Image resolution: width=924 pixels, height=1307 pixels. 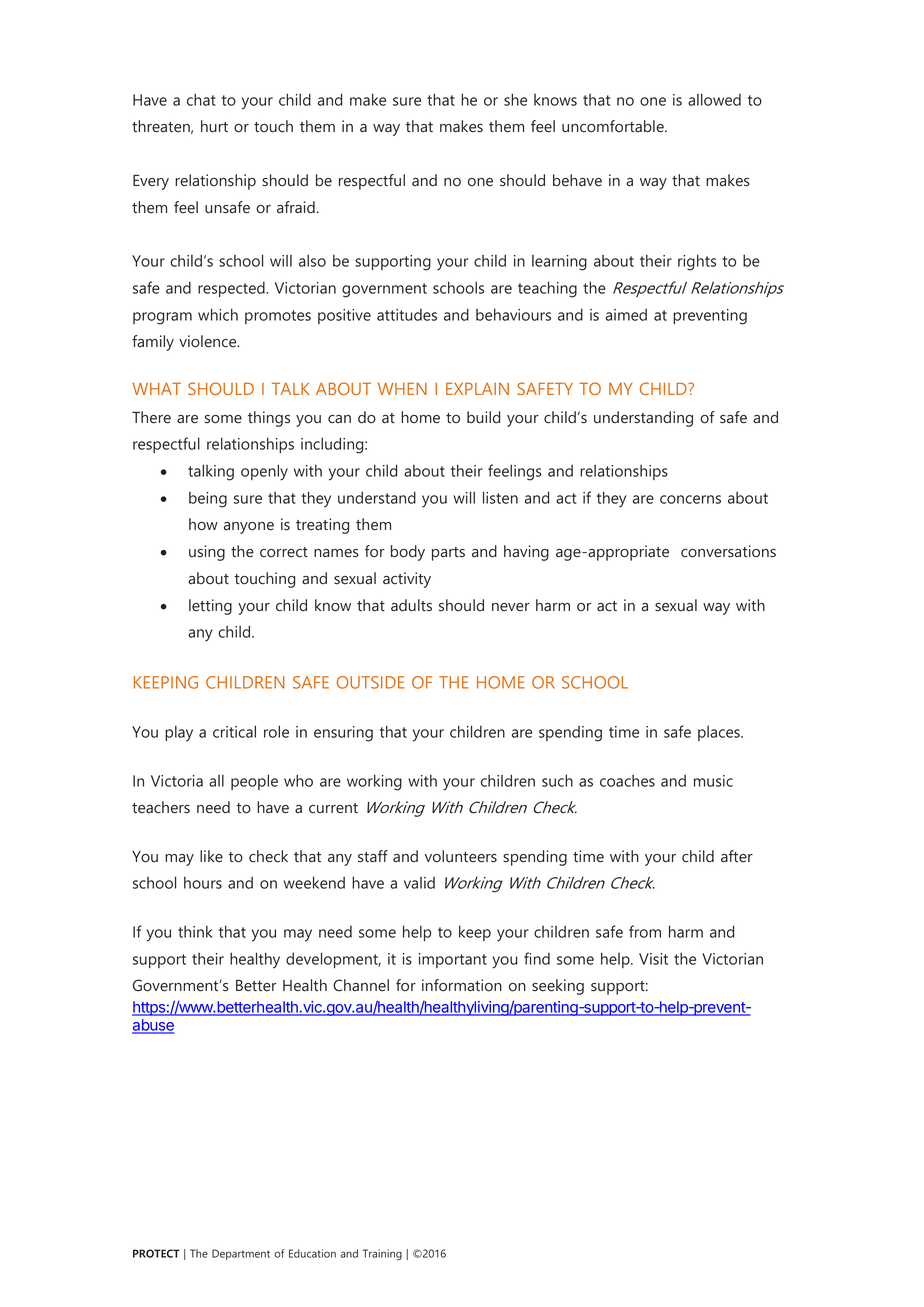 What do you see at coordinates (720, 733) in the screenshot?
I see `places` at bounding box center [720, 733].
